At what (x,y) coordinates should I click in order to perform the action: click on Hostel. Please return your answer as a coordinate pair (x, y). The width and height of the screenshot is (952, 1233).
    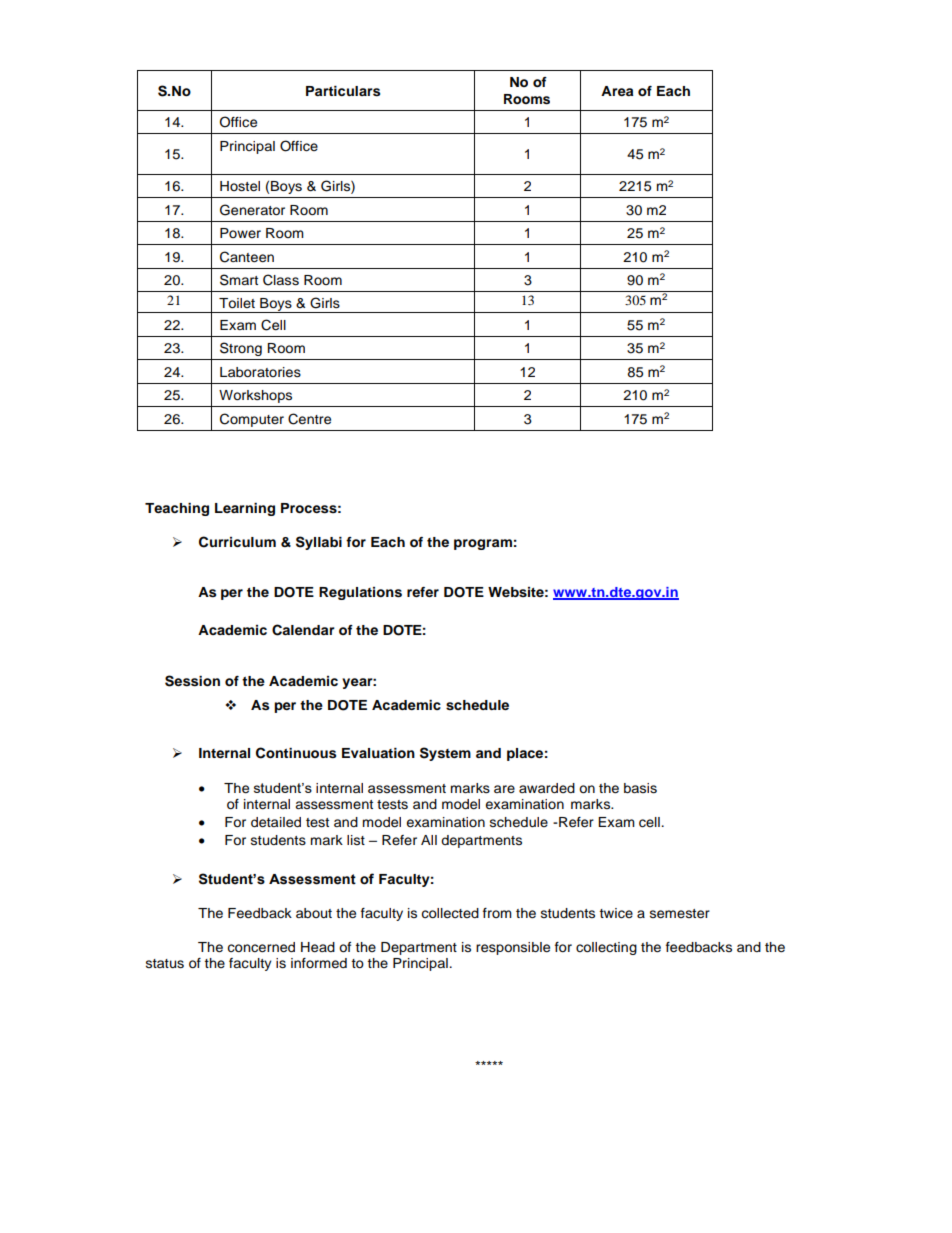
    Looking at the image, I should click on (240, 186).
